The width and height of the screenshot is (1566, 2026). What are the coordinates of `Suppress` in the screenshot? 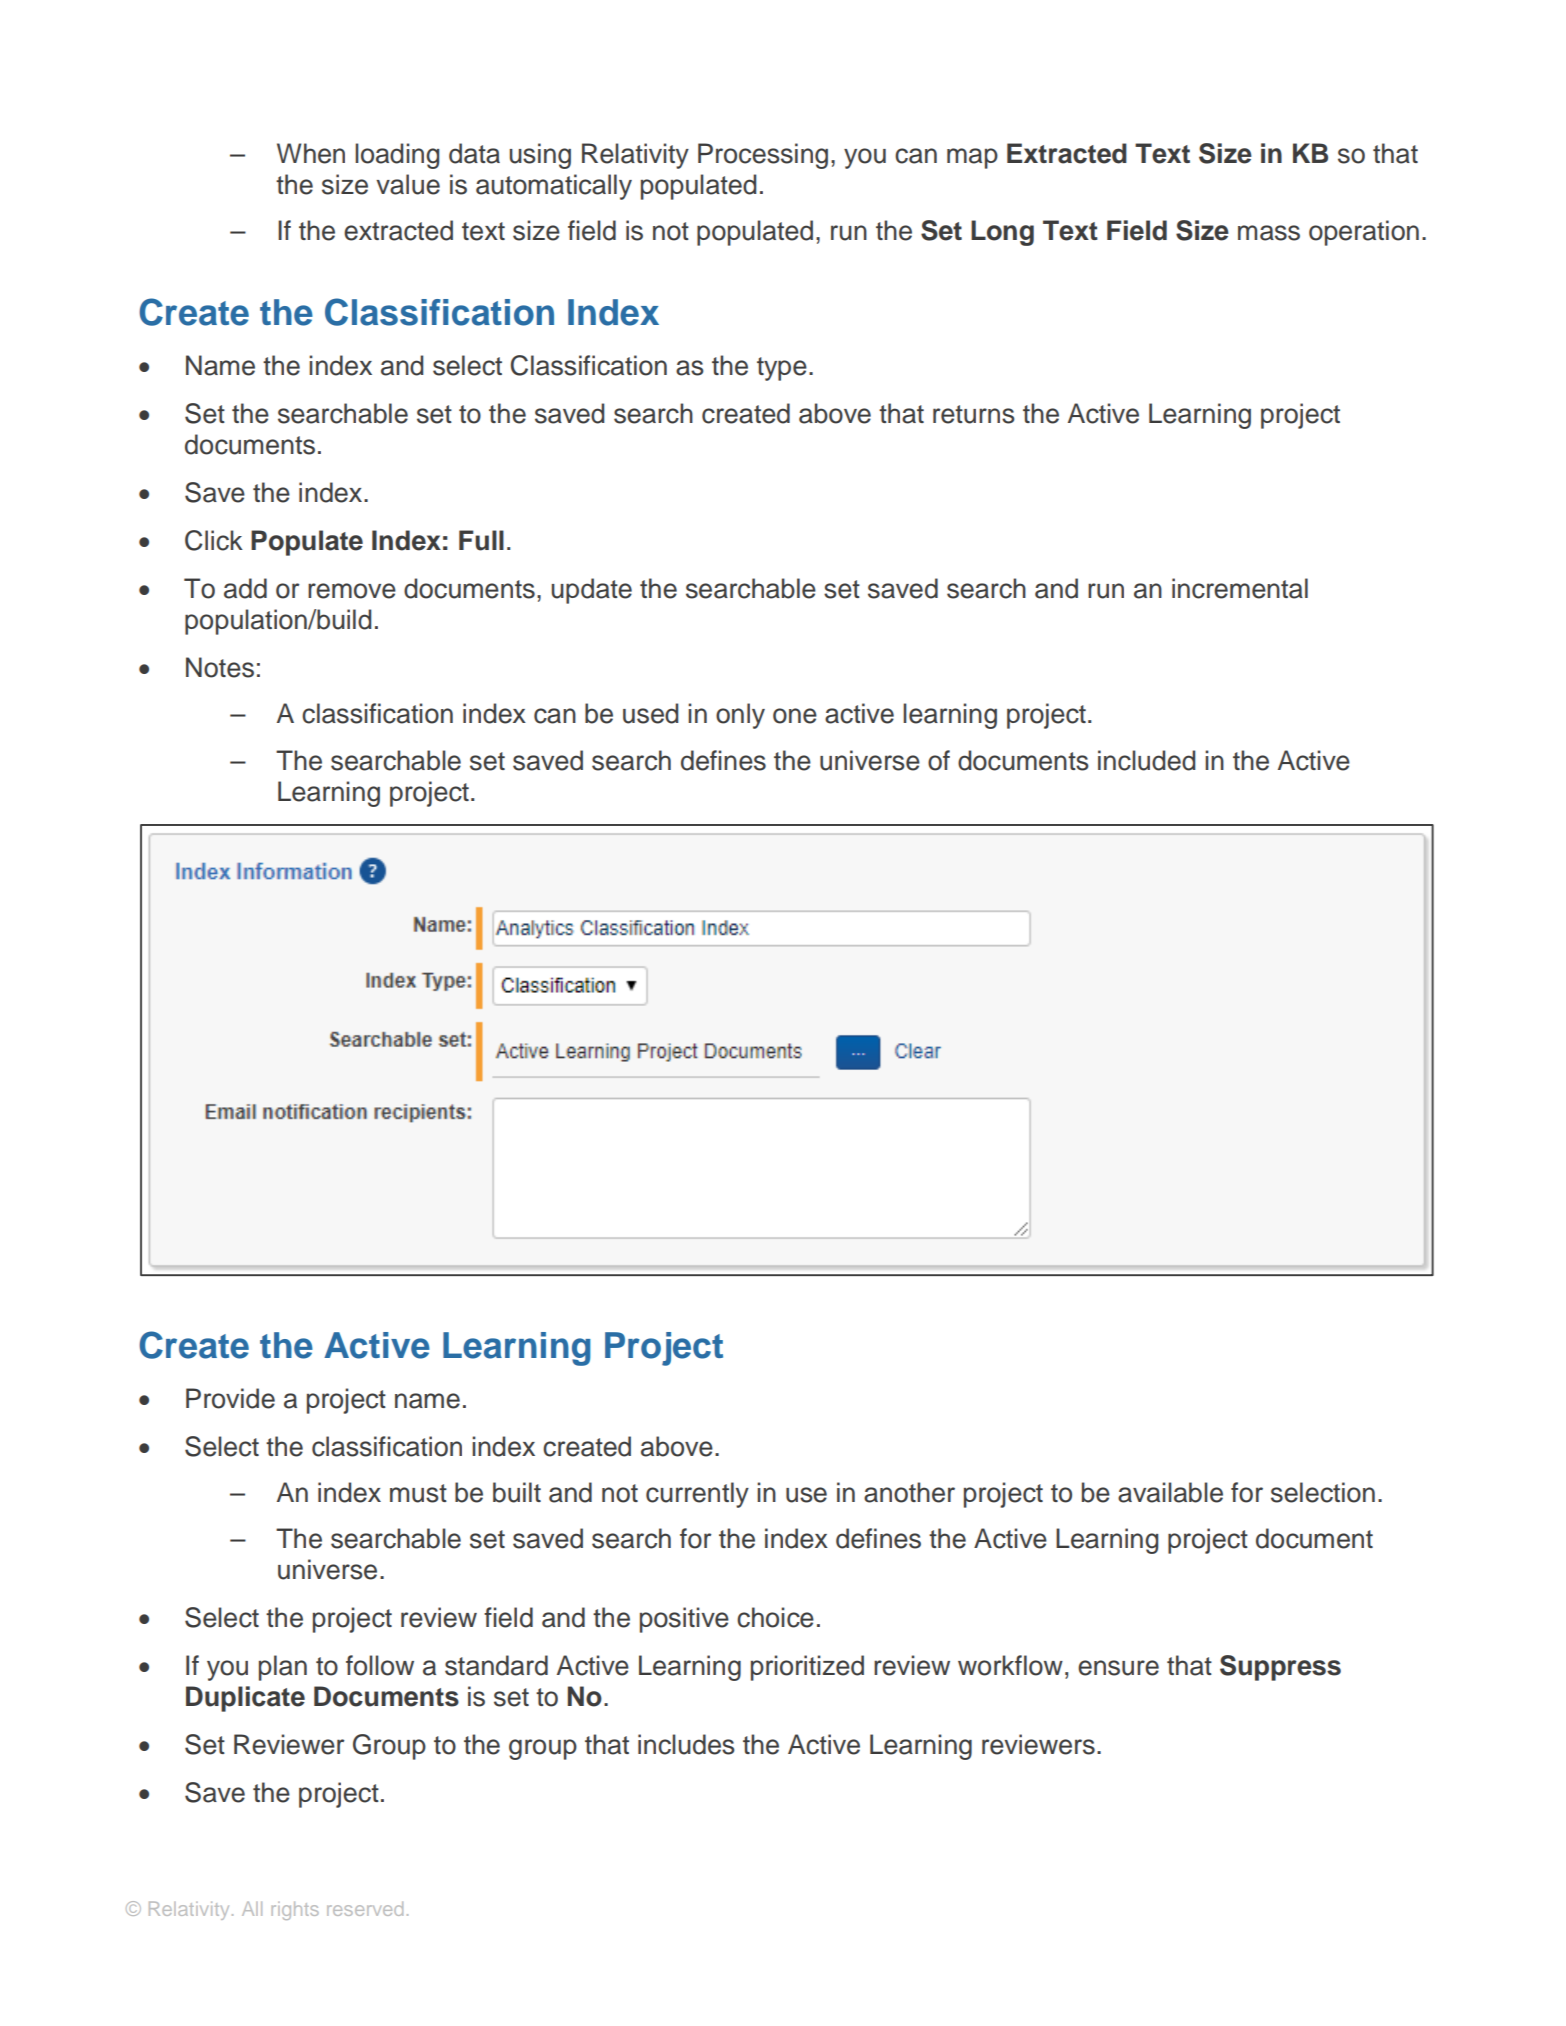 It's located at (1280, 1668).
